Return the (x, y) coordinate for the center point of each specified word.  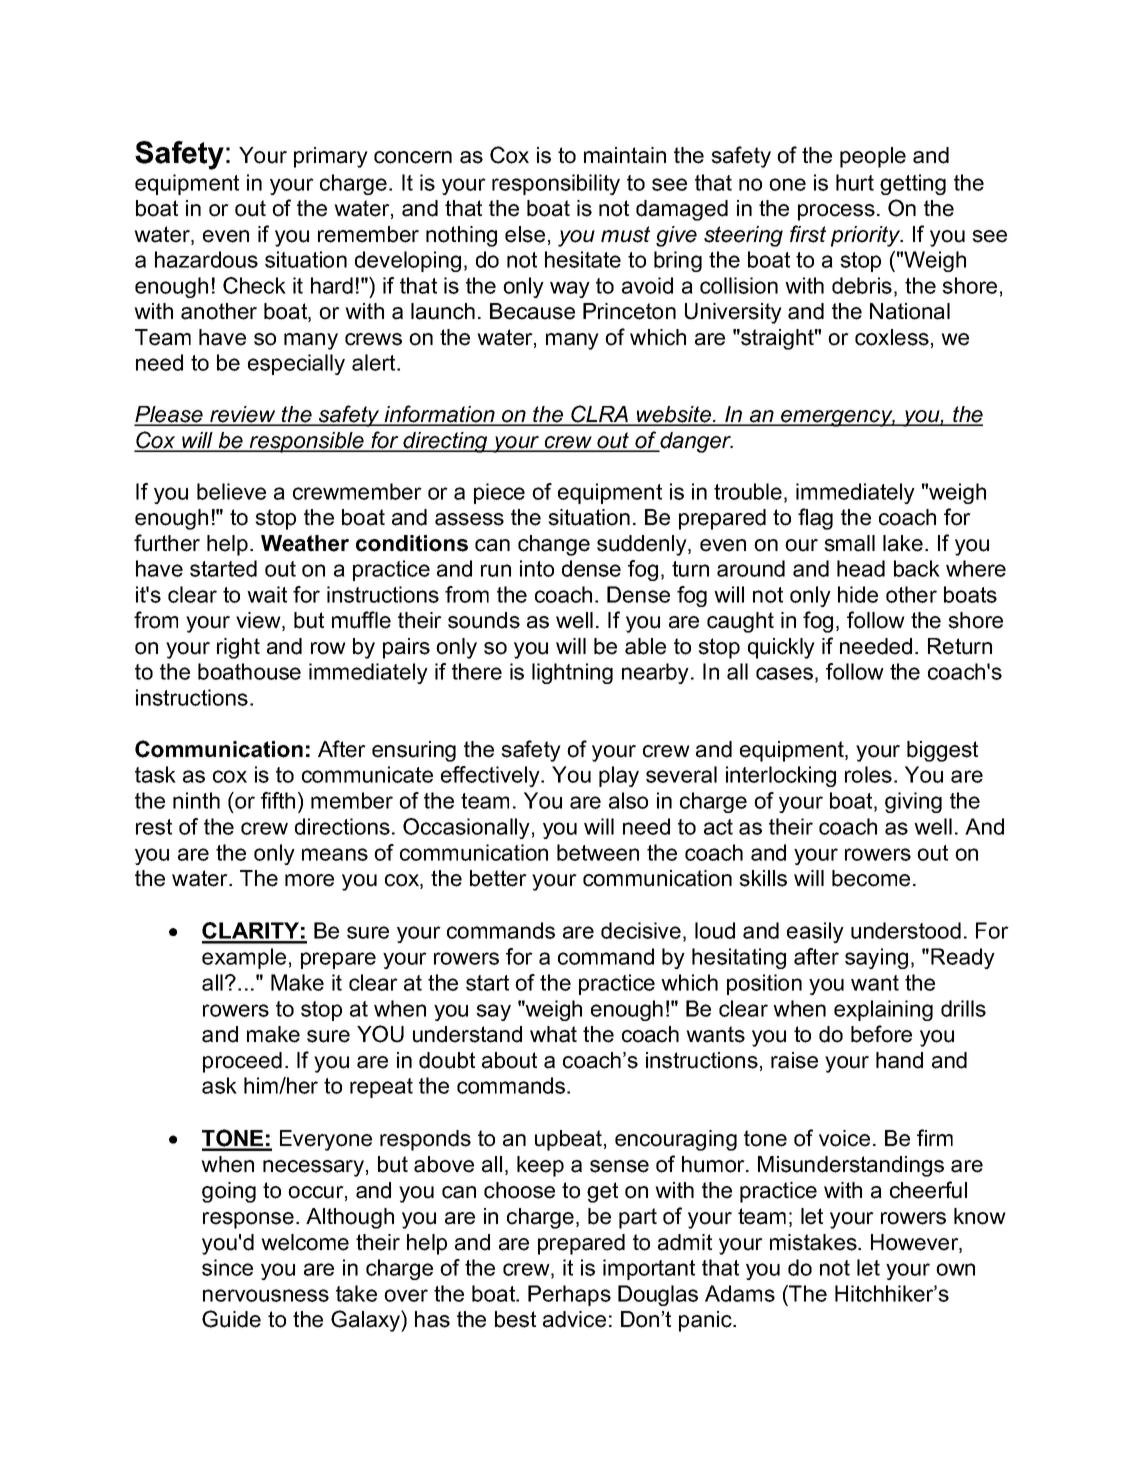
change (554, 545)
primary (331, 157)
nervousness (266, 1295)
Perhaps (569, 1295)
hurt (855, 182)
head (861, 568)
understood (906, 930)
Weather (305, 543)
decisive (641, 930)
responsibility (556, 184)
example (244, 958)
